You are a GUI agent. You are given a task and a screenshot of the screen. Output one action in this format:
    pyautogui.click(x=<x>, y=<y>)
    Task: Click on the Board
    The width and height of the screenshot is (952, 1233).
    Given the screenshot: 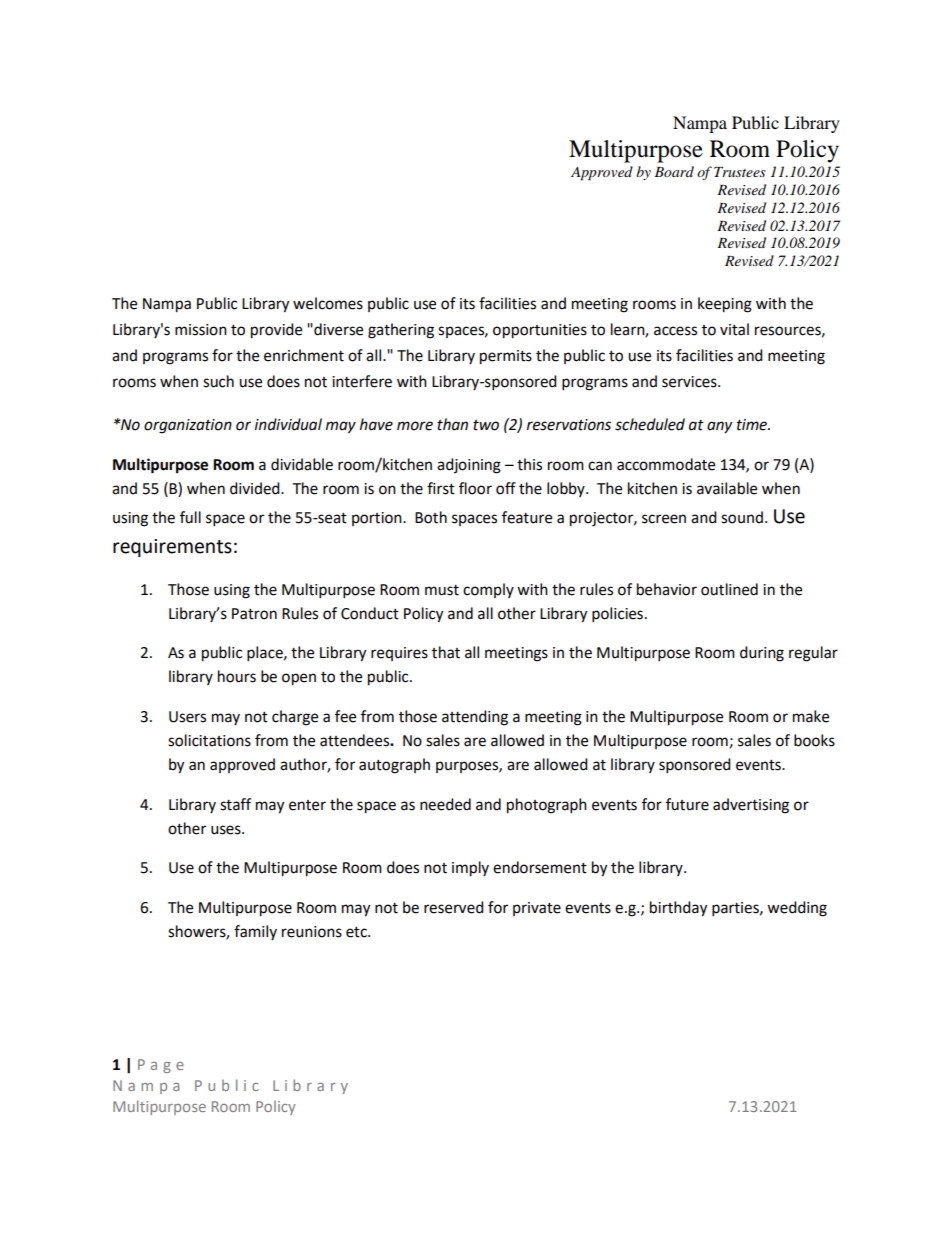 What is the action you would take?
    pyautogui.click(x=674, y=171)
